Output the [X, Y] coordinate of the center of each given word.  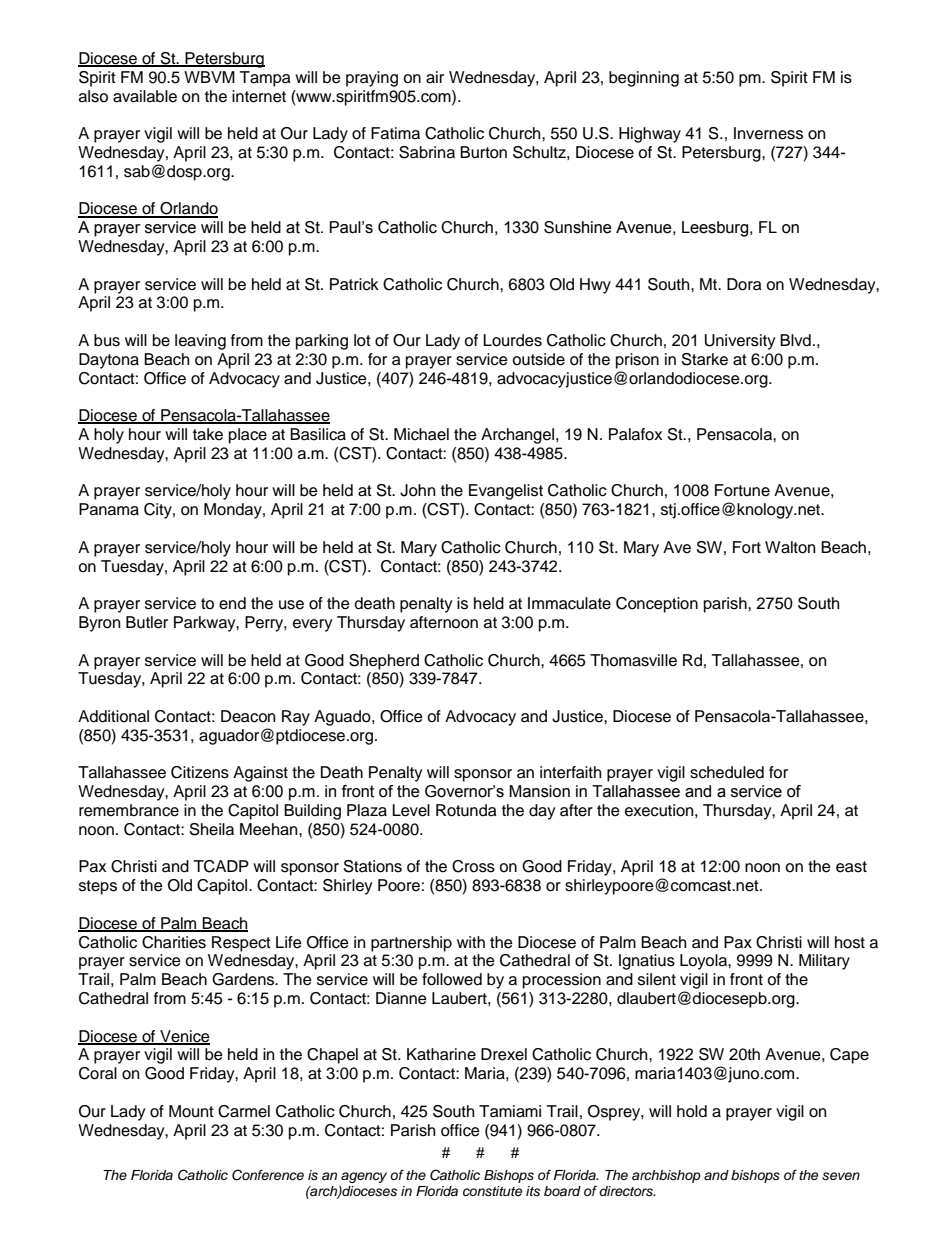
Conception [657, 605]
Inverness [768, 133]
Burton [483, 152]
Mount [191, 1111]
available [145, 96]
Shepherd [384, 662]
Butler [147, 622]
